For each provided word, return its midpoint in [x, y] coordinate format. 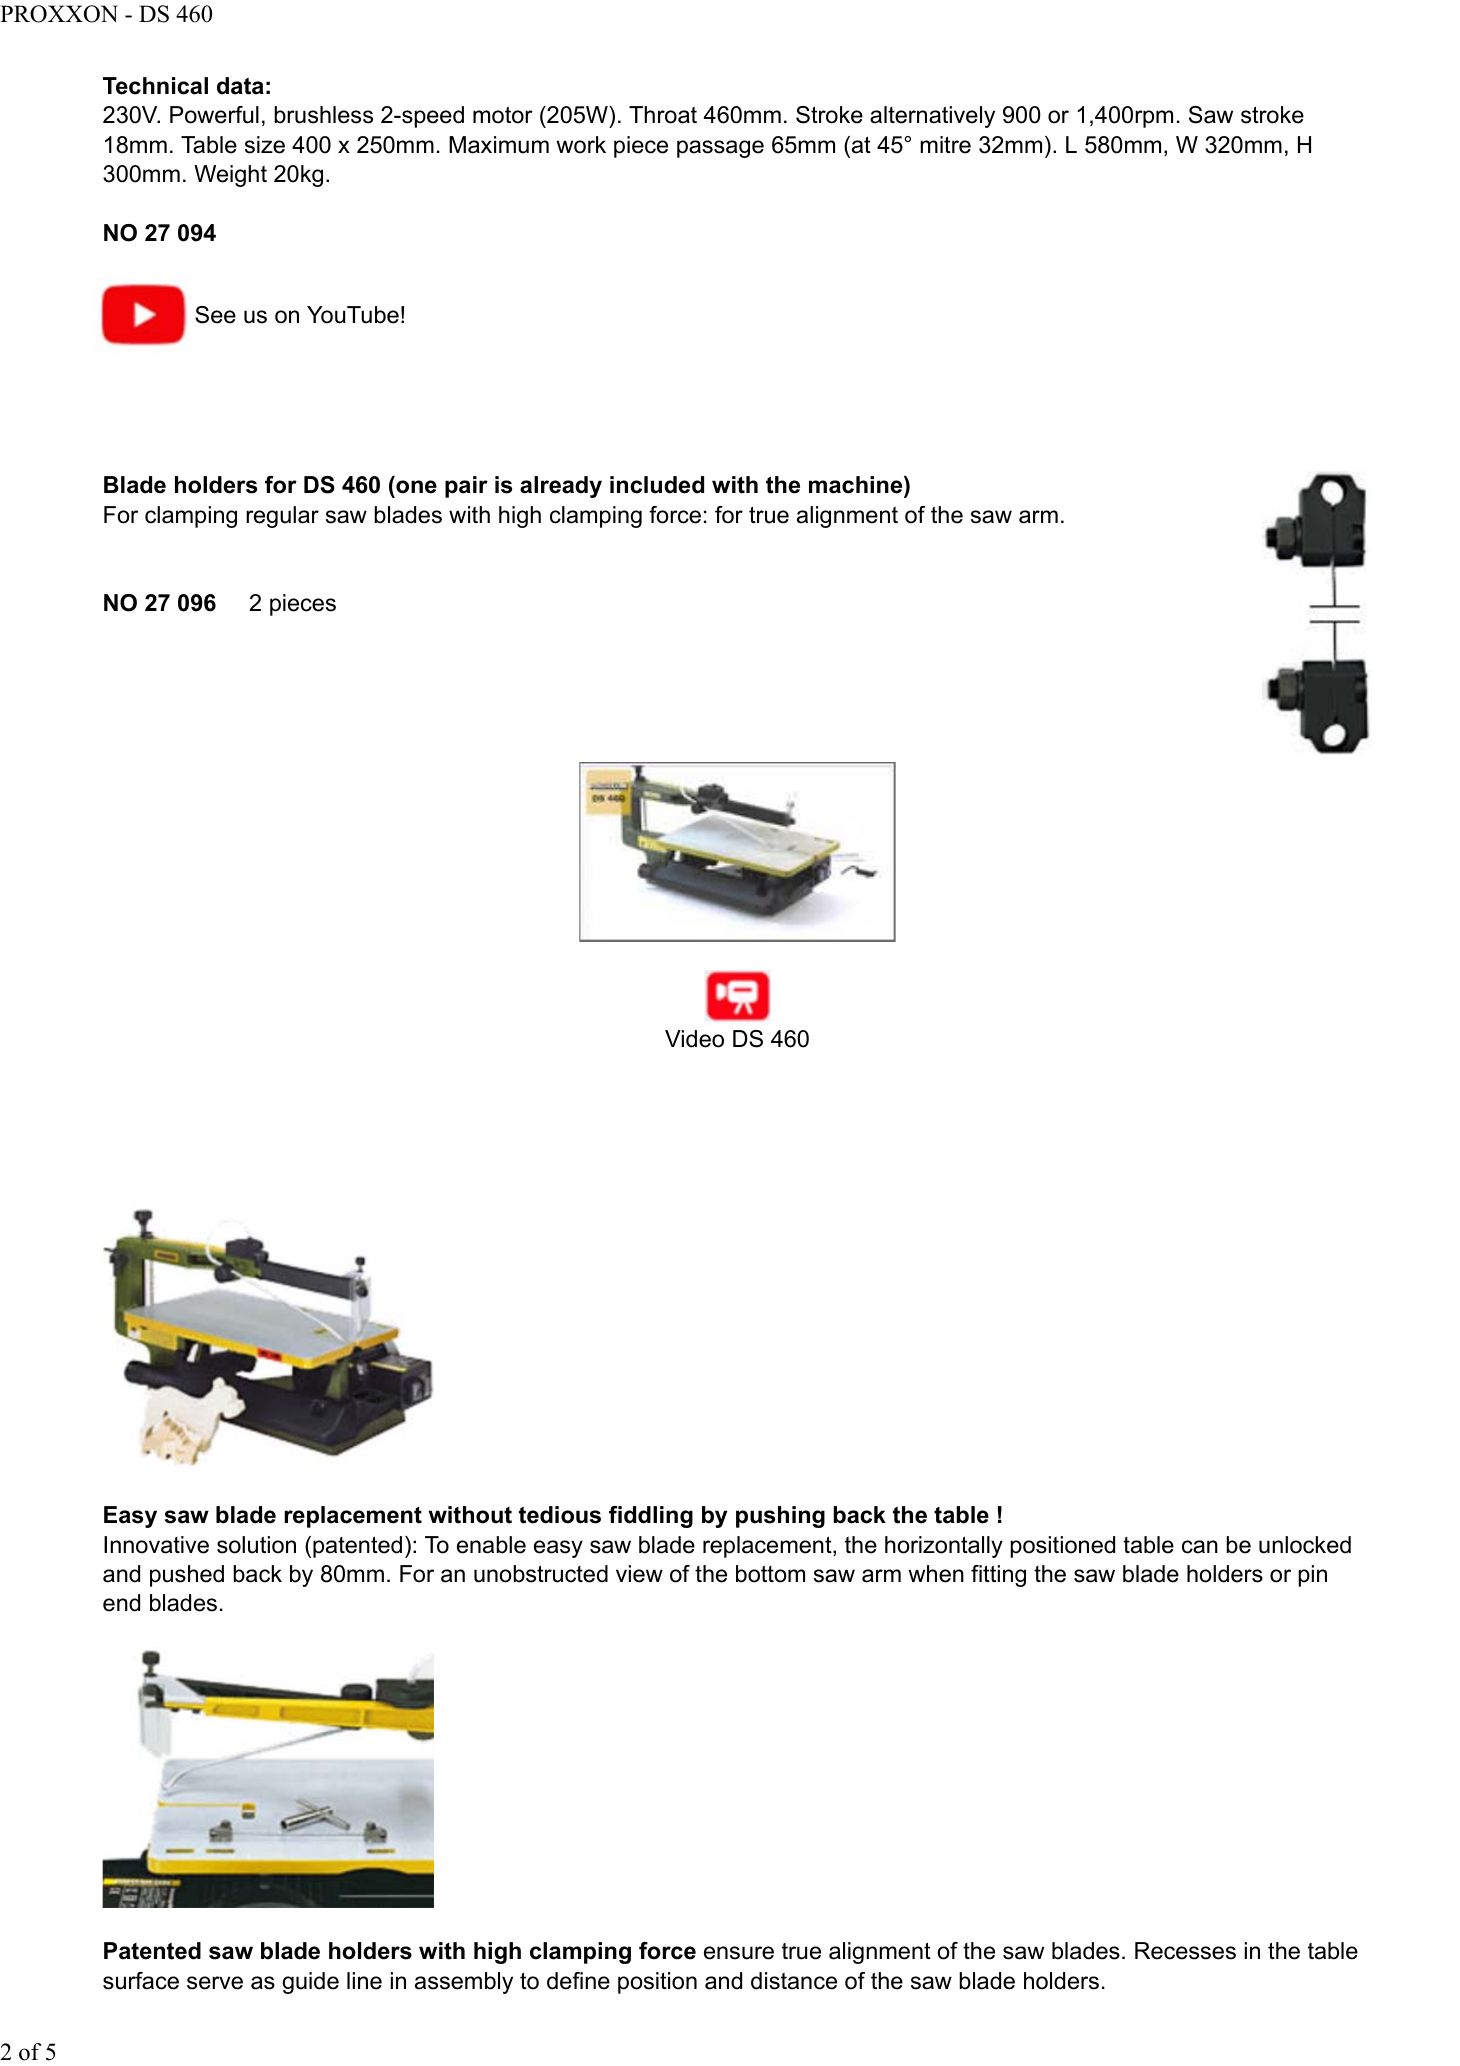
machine [857, 486]
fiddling [651, 1517]
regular [282, 517]
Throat [663, 115]
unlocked [1305, 1545]
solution [256, 1545]
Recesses [1185, 1951]
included [657, 485]
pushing [780, 1517]
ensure [739, 1953]
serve [215, 1983]
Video [694, 1039]
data [240, 86]
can [1200, 1547]
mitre [945, 145]
